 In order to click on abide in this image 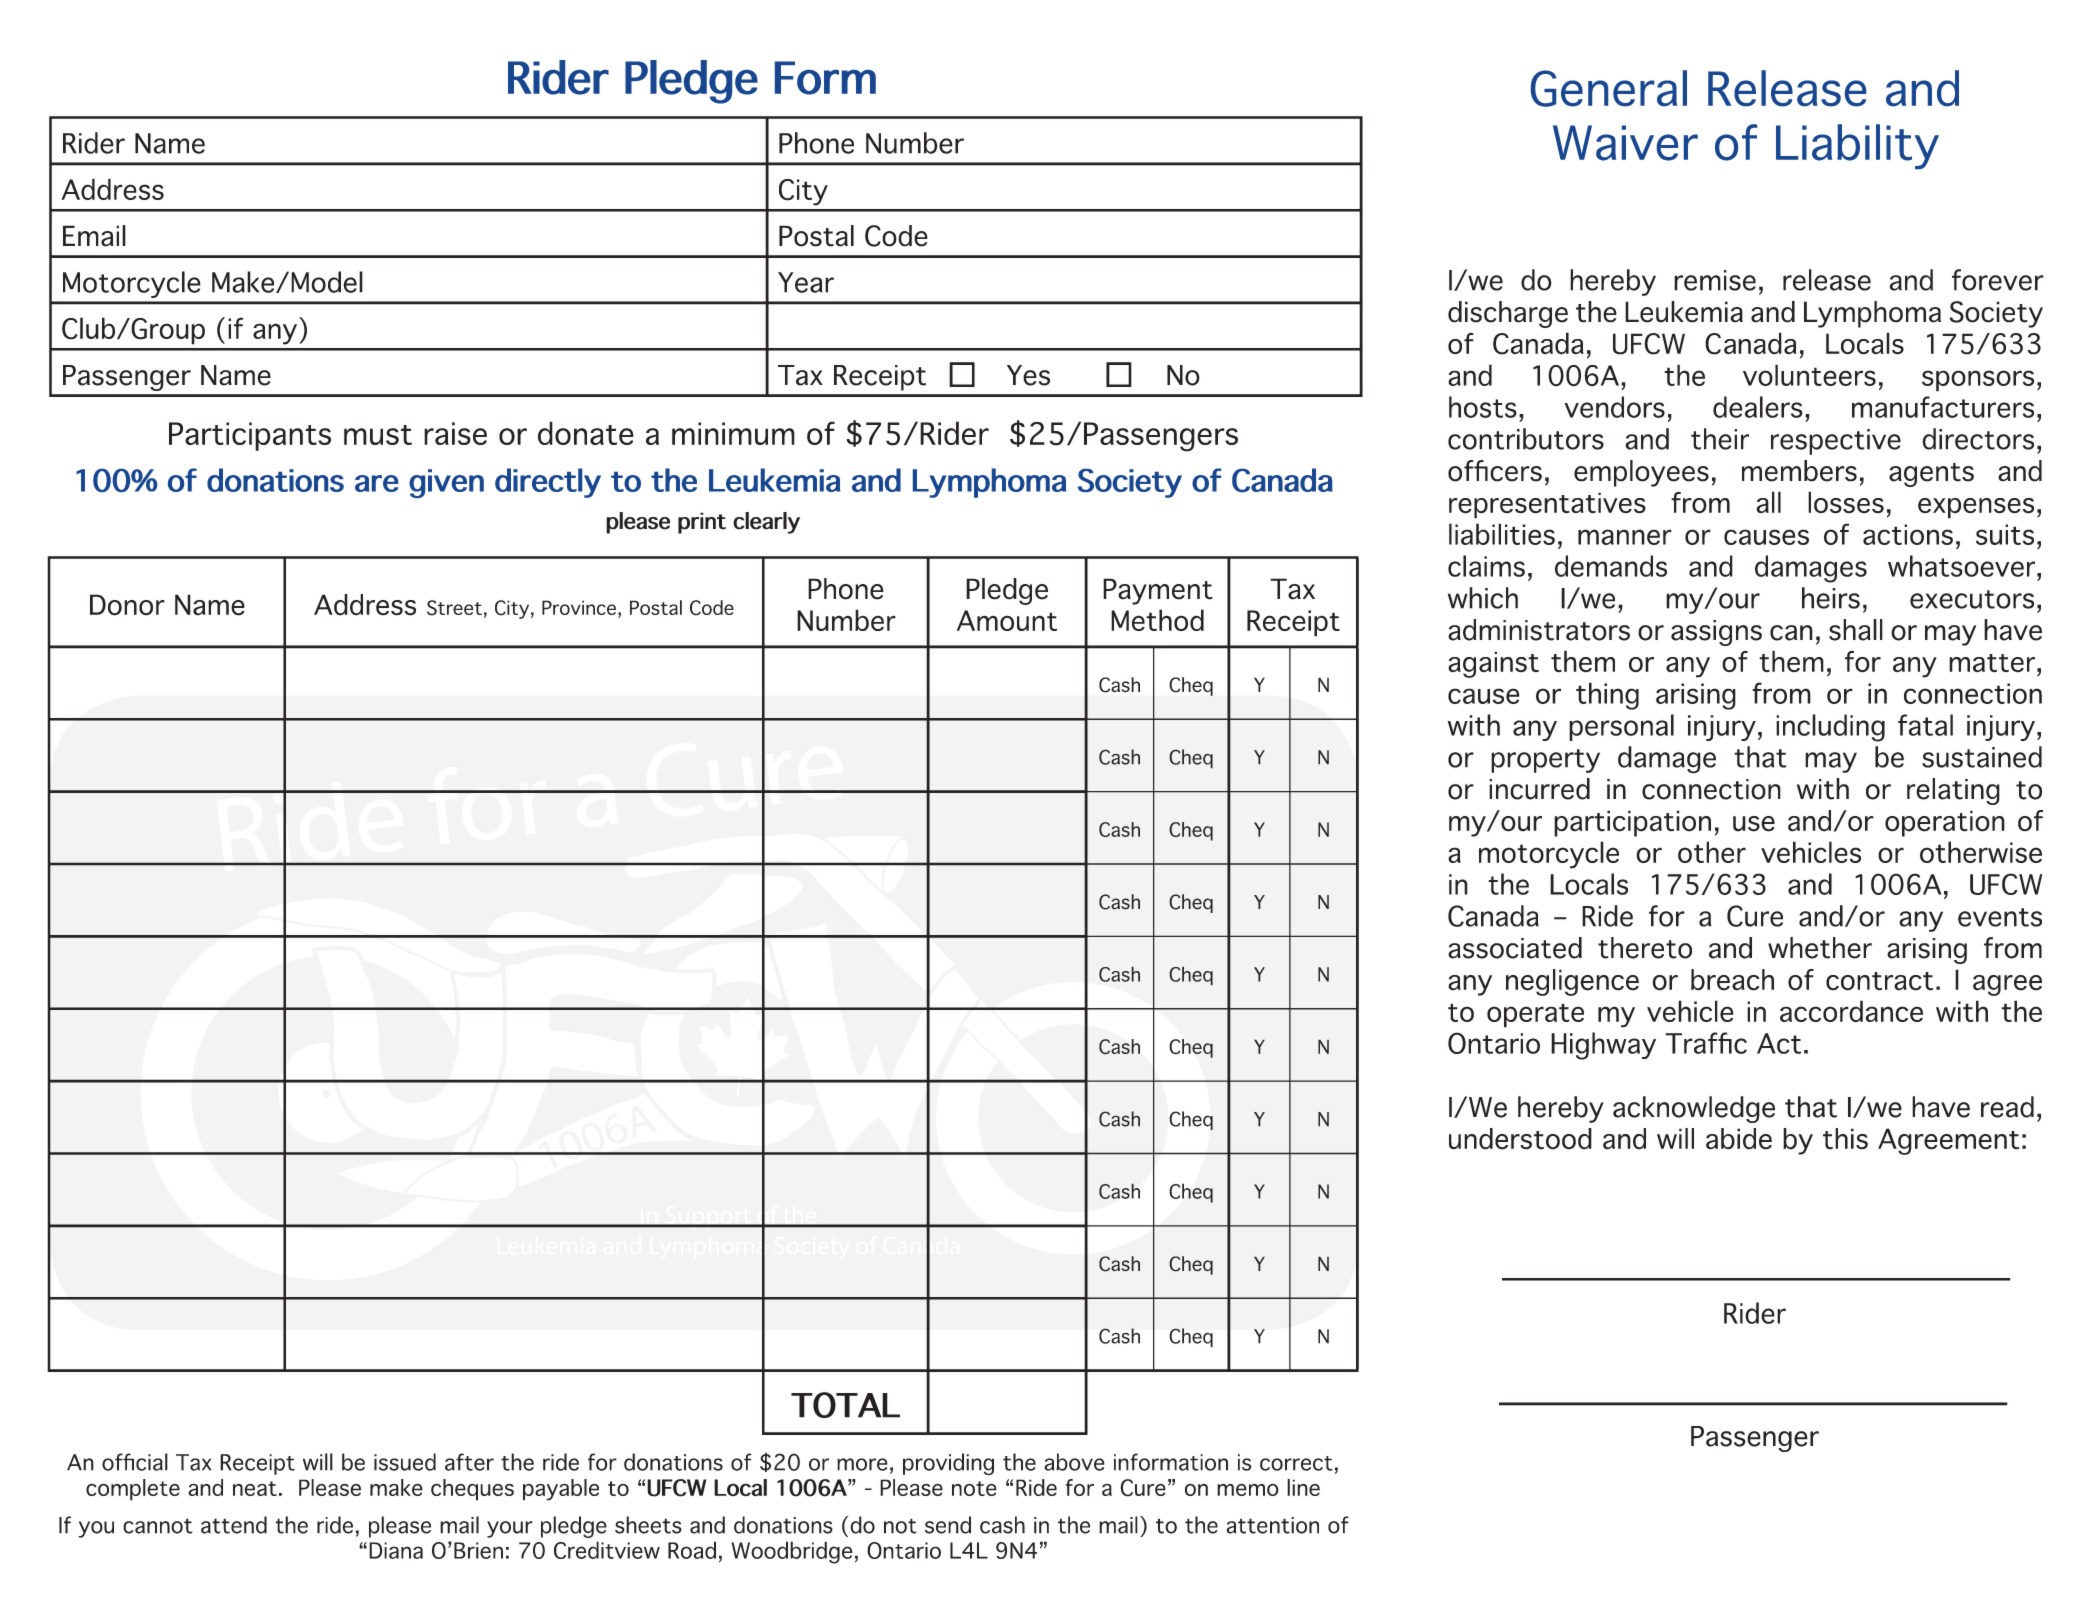, I will do `click(1739, 1139)`.
